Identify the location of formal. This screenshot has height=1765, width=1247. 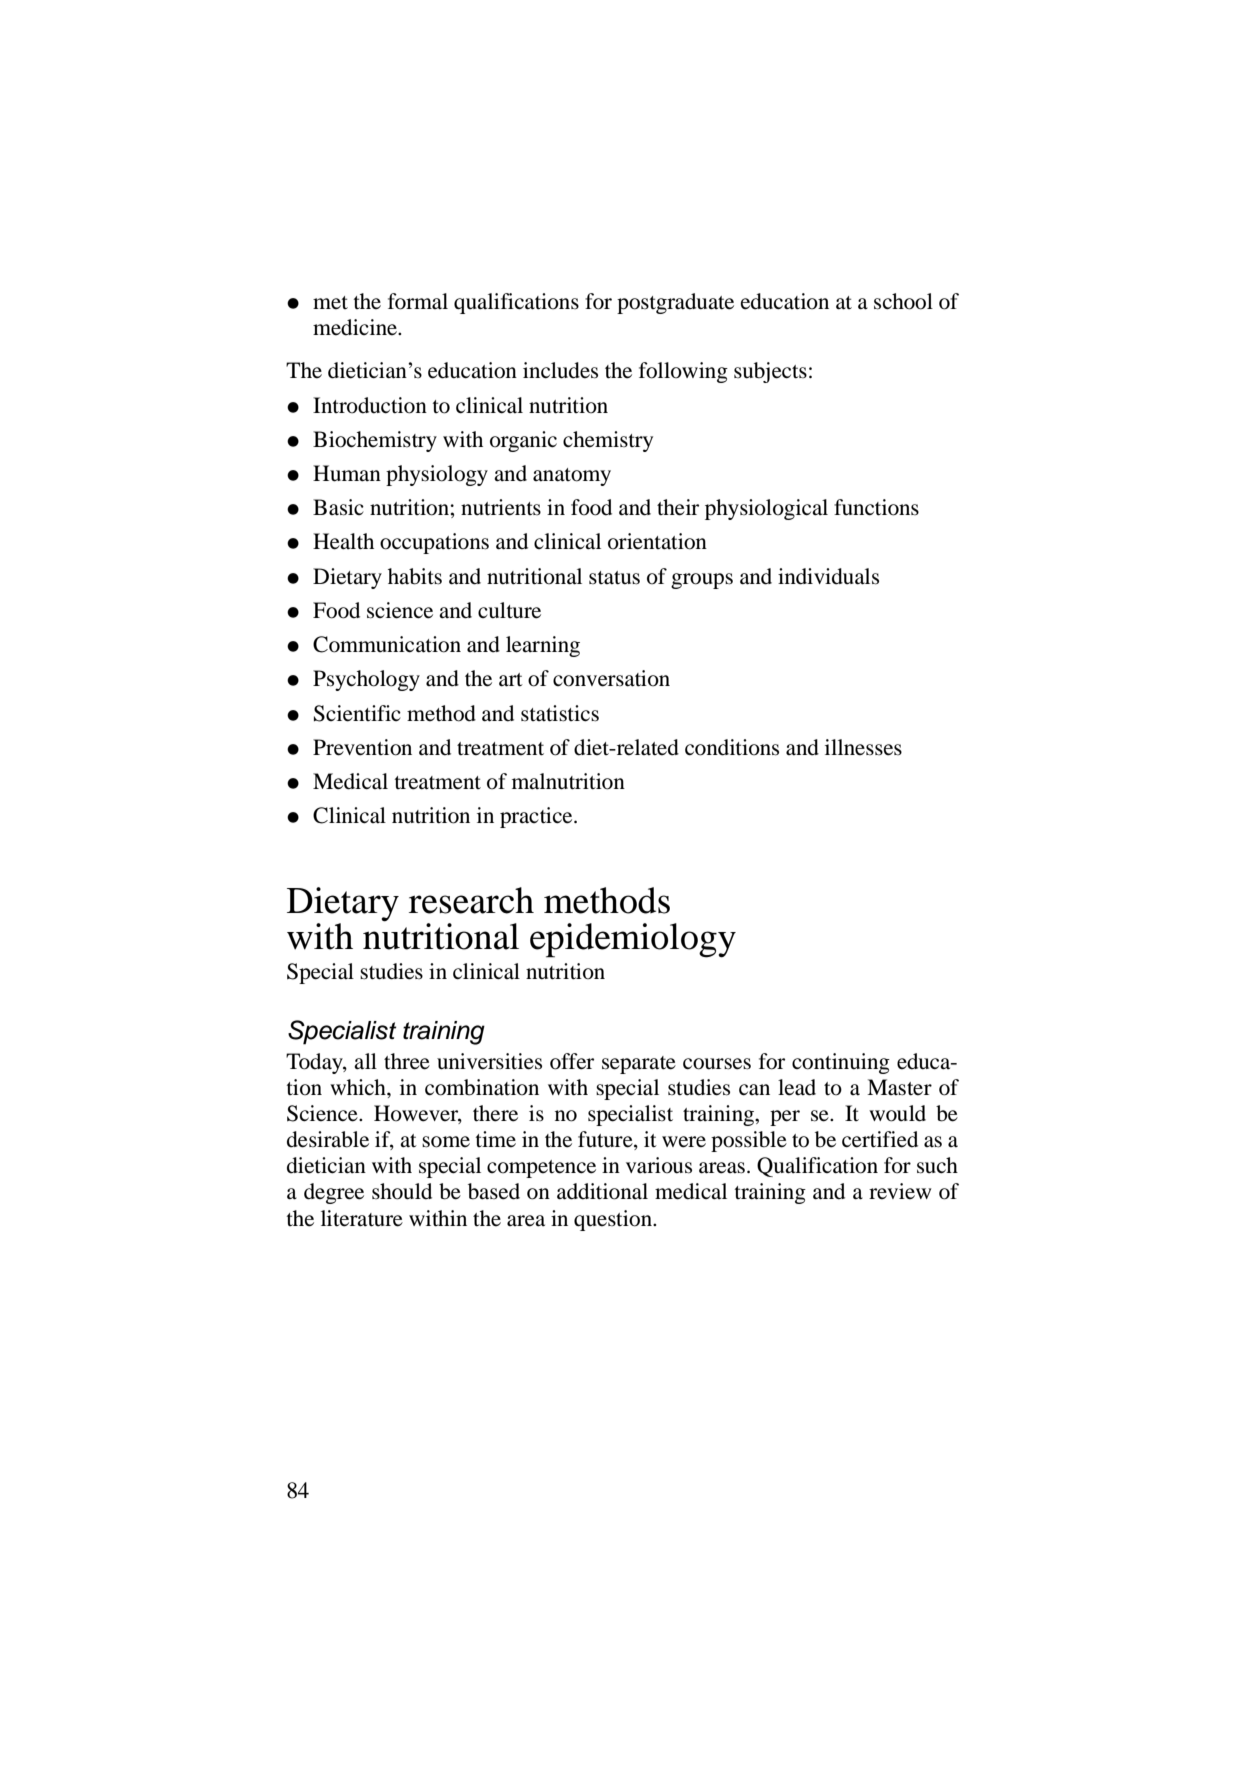
(418, 301).
